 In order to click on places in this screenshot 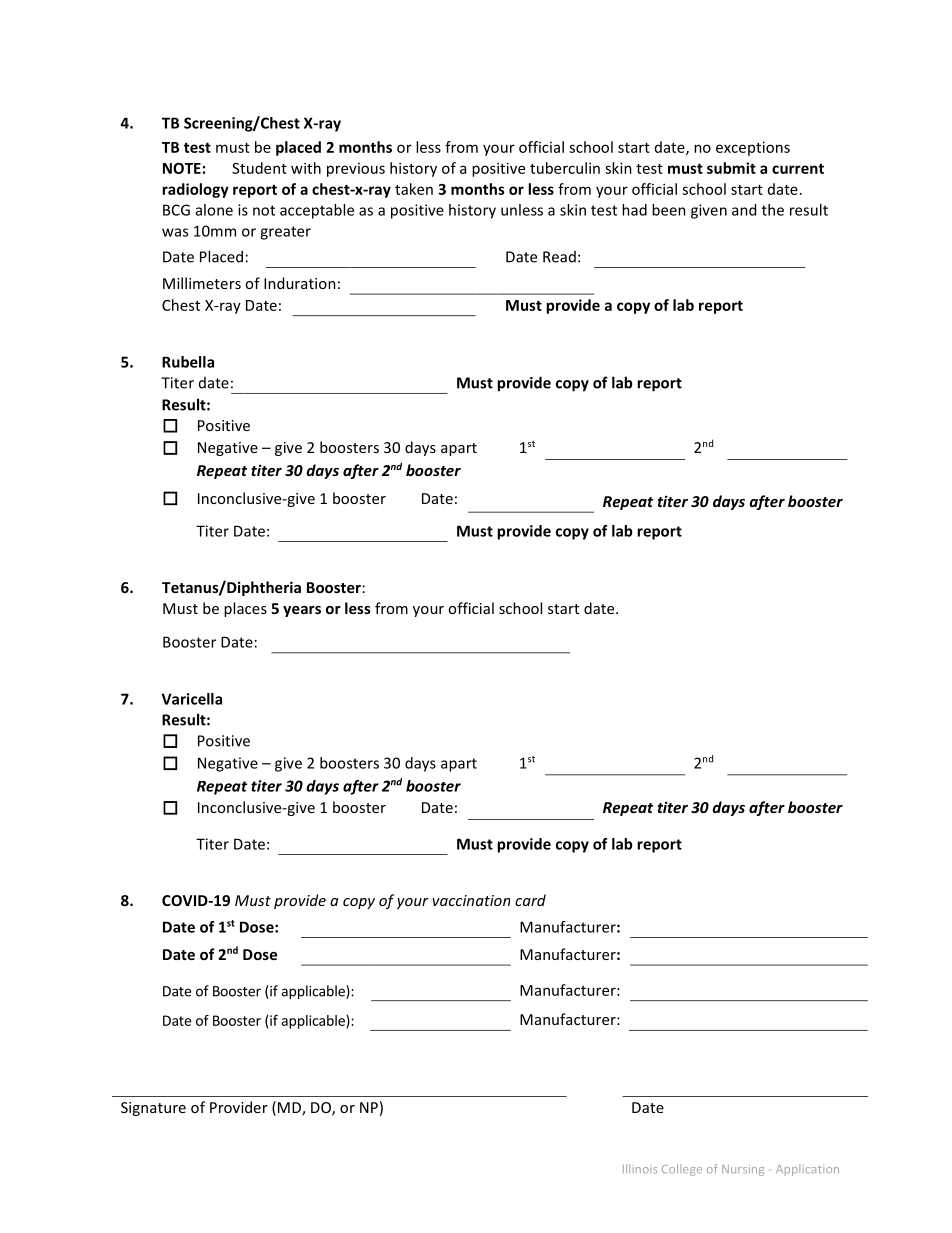, I will do `click(245, 609)`.
